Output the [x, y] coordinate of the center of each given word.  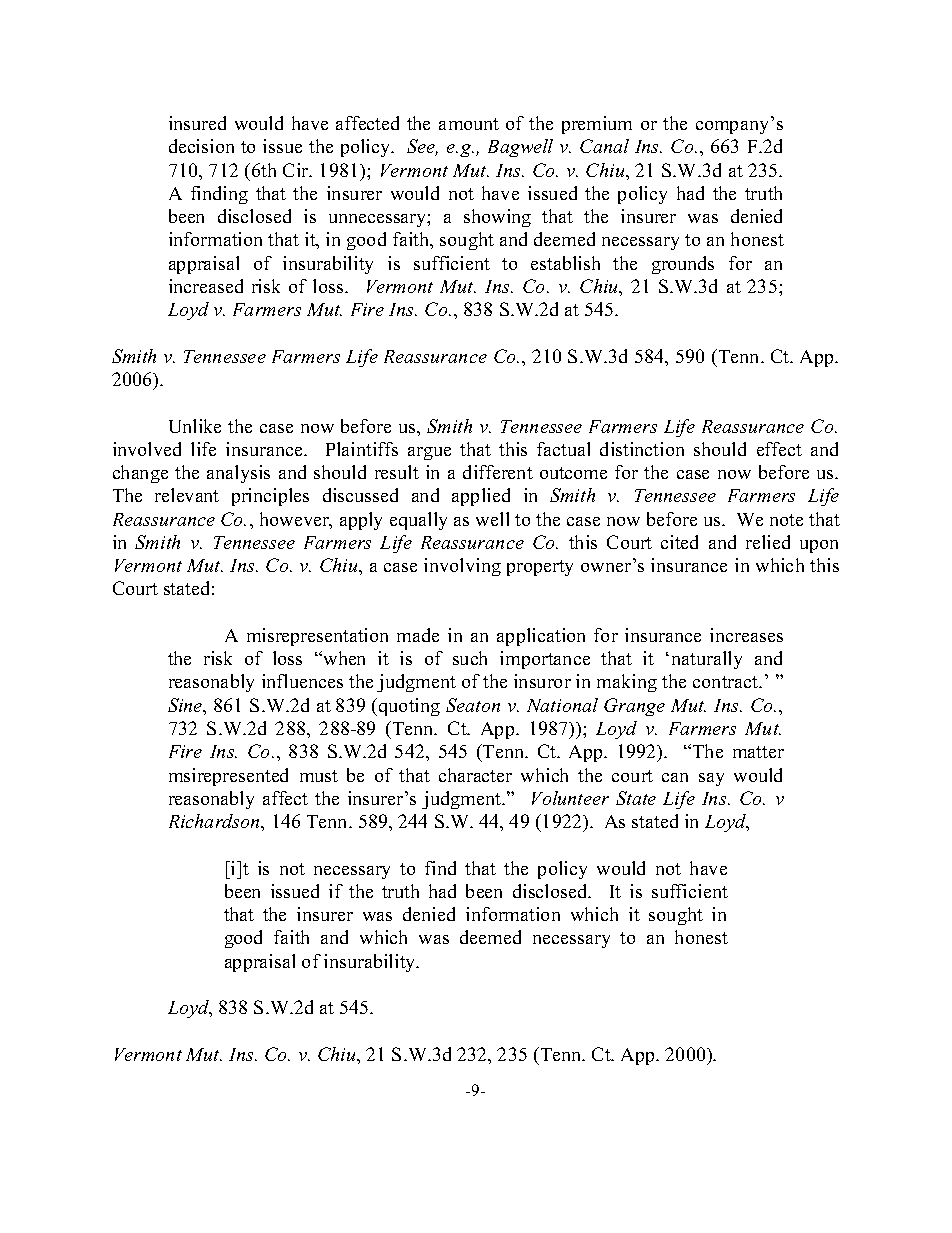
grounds [683, 265]
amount [469, 124]
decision [201, 146]
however [295, 520]
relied [768, 542]
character [475, 775]
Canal [604, 146]
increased [206, 286]
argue [429, 453]
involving [462, 567]
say [711, 779]
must [319, 776]
